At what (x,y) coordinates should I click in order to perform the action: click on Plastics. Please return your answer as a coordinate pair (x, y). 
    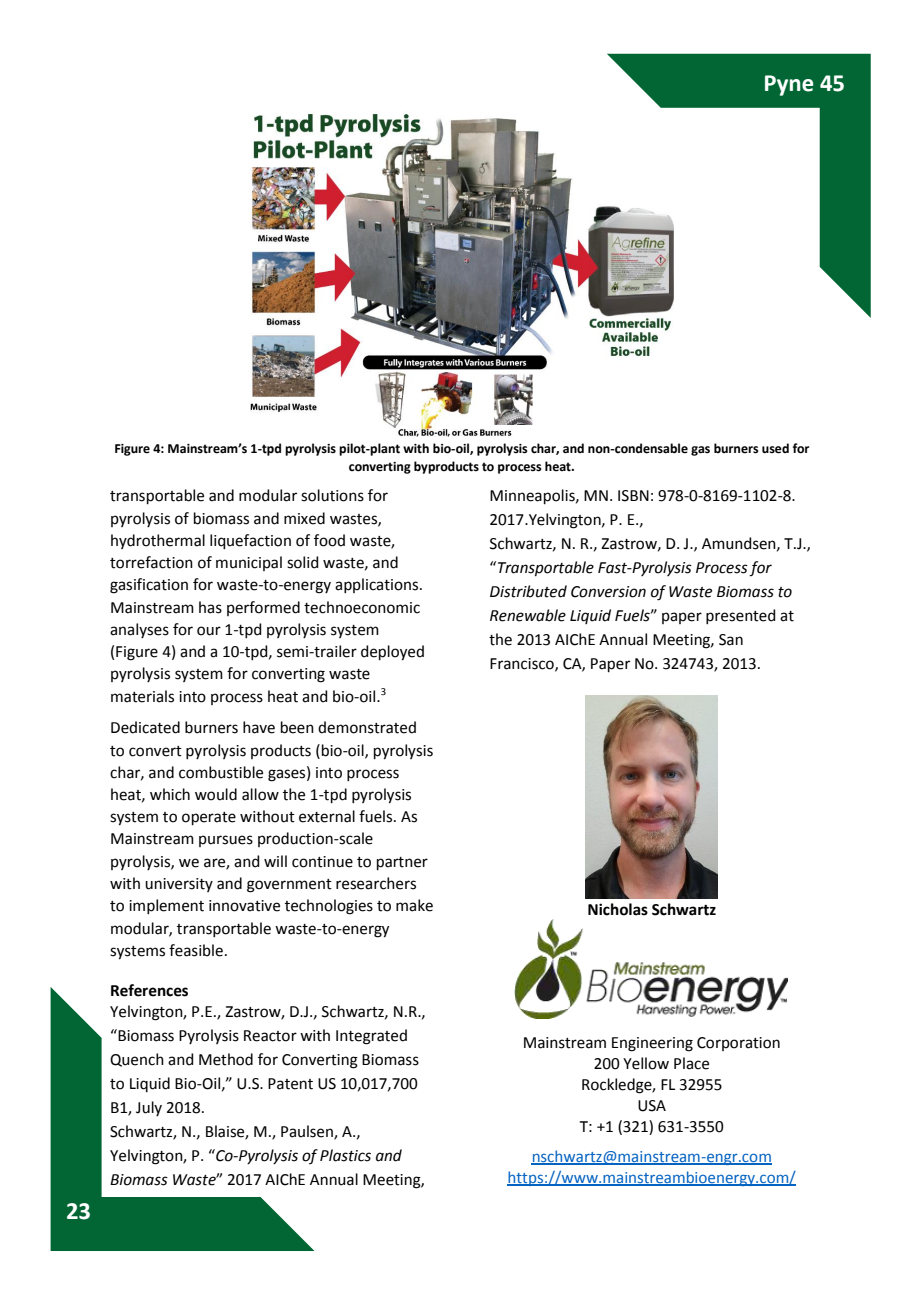
    Looking at the image, I should click on (345, 1155).
